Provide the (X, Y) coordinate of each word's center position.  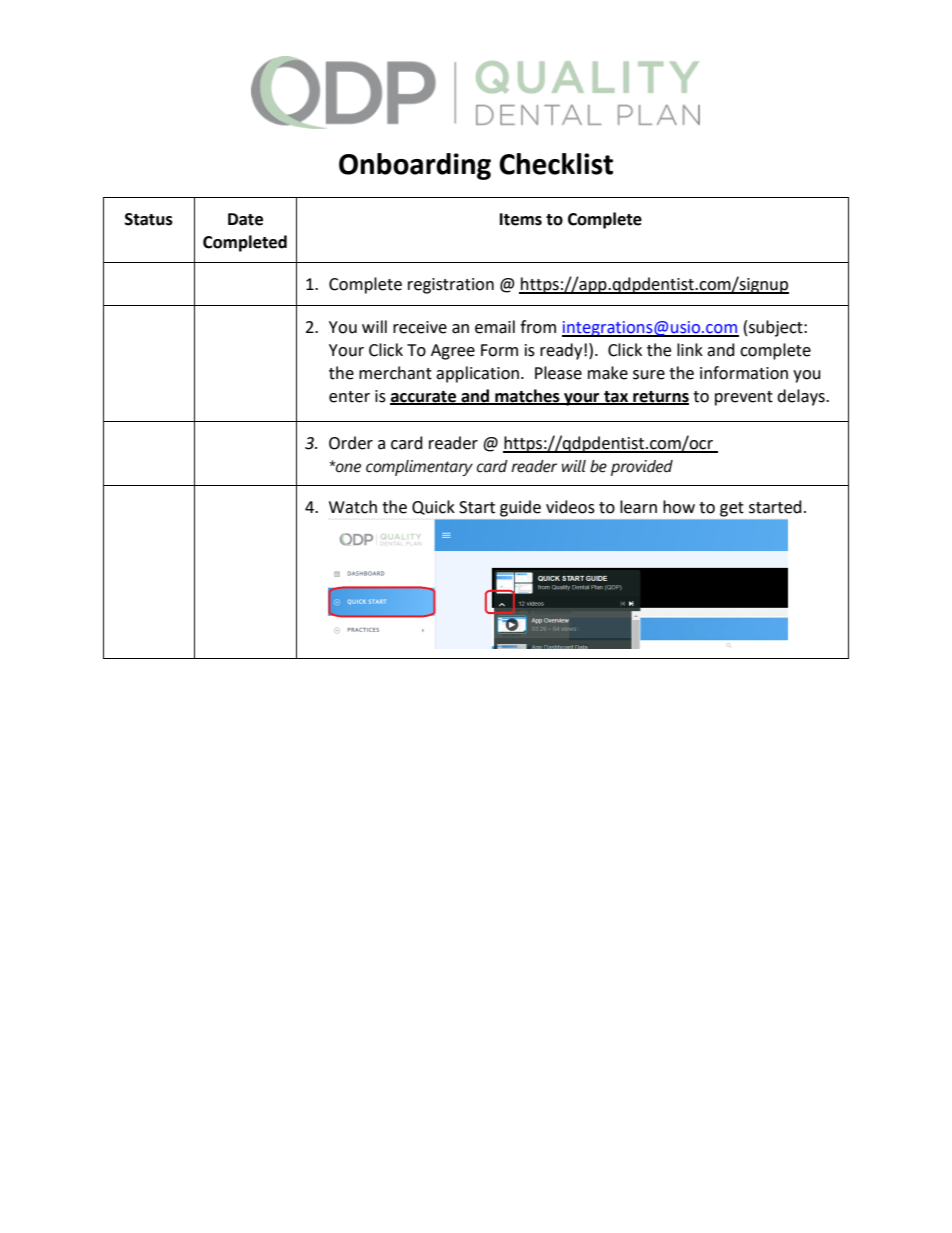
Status (149, 219)
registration (451, 286)
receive (420, 327)
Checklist (556, 164)
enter (349, 397)
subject (777, 328)
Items (521, 219)
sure (649, 375)
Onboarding (415, 166)
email (495, 327)
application (477, 374)
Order (351, 443)
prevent (744, 398)
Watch (353, 507)
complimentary (419, 468)
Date (245, 219)
